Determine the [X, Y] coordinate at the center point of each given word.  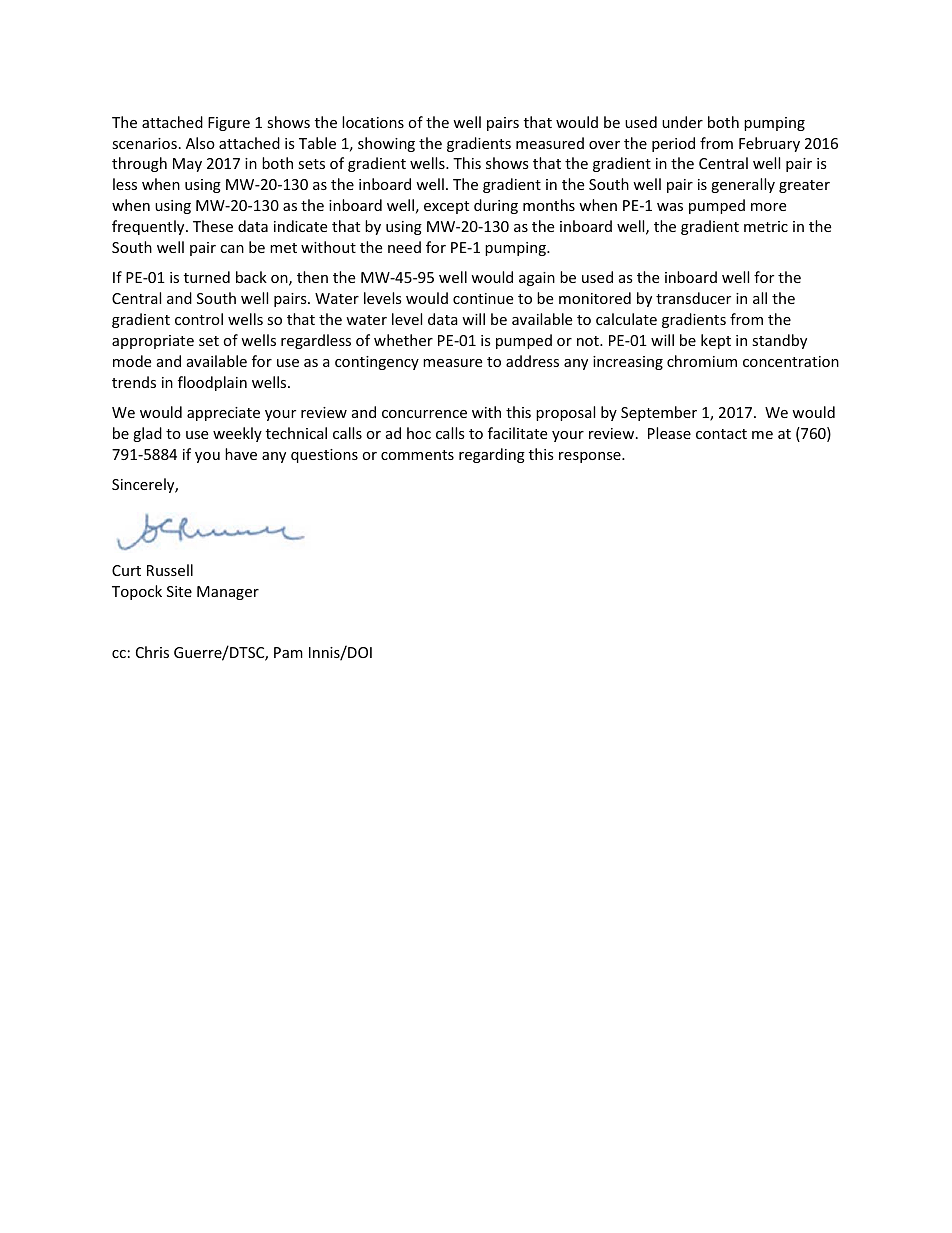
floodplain [212, 383]
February [769, 144]
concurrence [424, 414]
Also [200, 143]
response [591, 457]
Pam [288, 652]
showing [386, 144]
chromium [702, 361]
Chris [152, 652]
